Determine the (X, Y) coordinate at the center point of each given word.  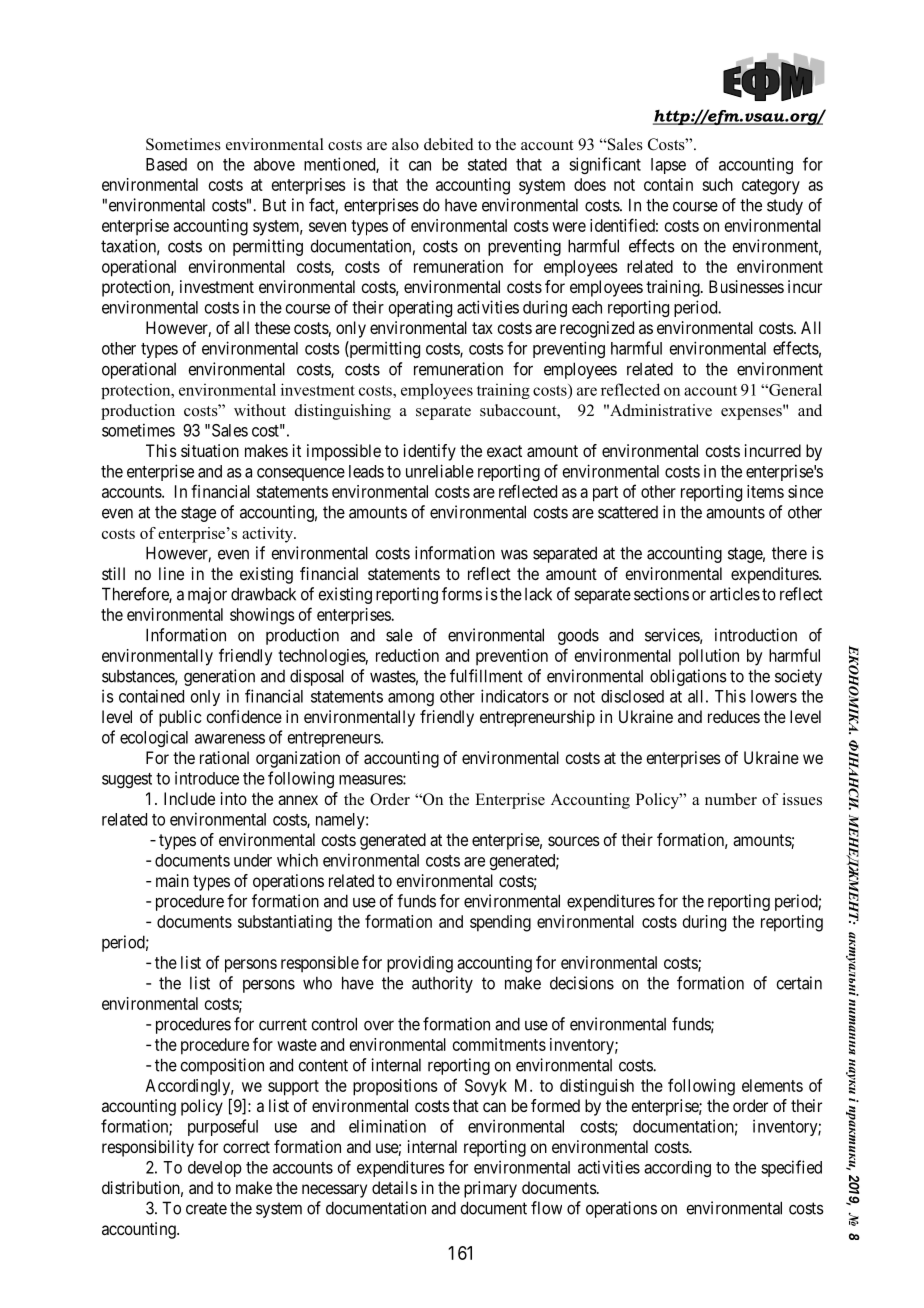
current (283, 1024)
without (260, 410)
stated (487, 164)
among (411, 699)
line (171, 573)
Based (166, 164)
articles (735, 594)
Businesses (746, 286)
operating (420, 308)
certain (799, 983)
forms (462, 594)
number (731, 799)
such (717, 184)
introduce (207, 778)
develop (215, 1169)
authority (442, 984)
